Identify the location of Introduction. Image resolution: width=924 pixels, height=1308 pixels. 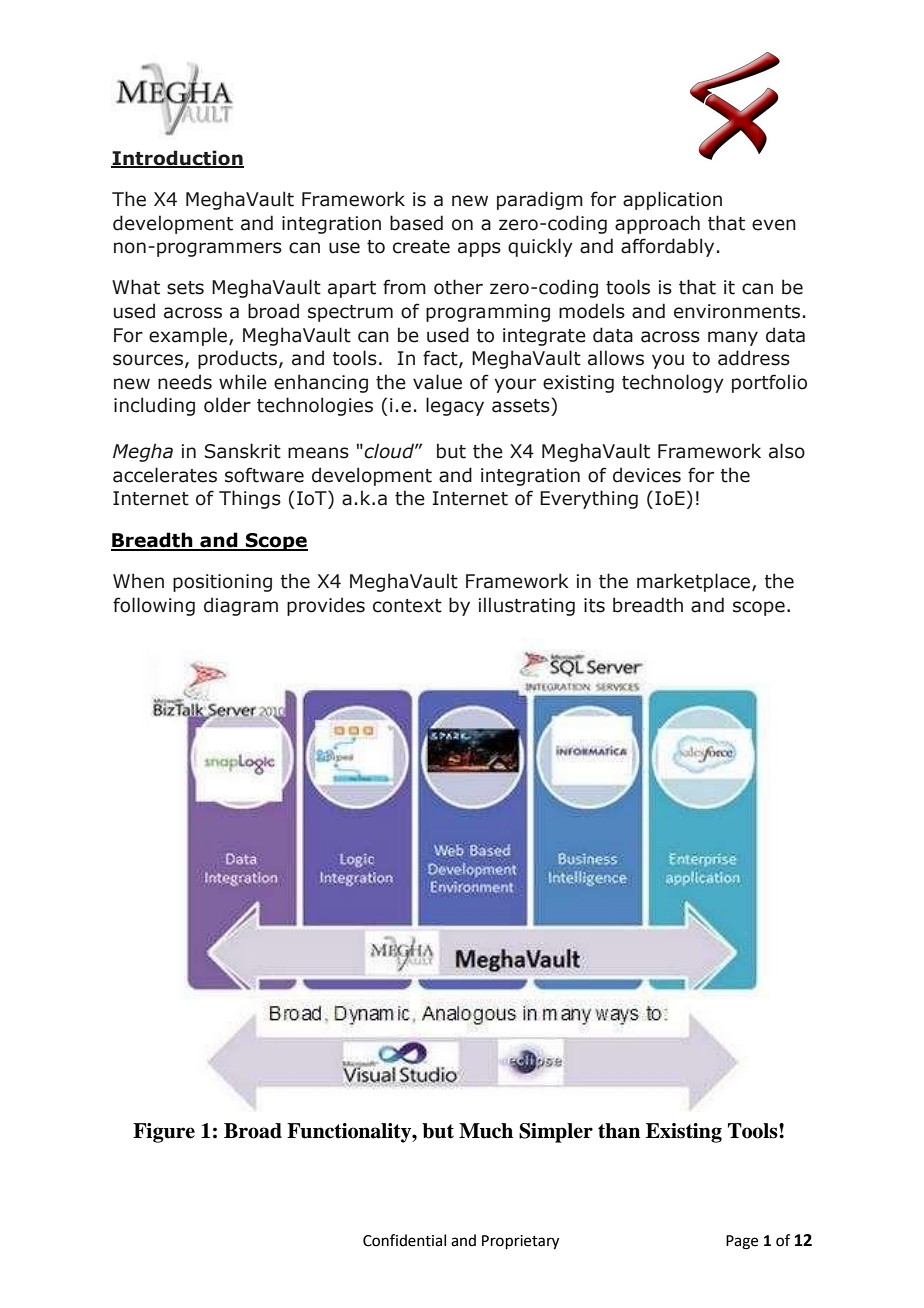
(177, 159).
